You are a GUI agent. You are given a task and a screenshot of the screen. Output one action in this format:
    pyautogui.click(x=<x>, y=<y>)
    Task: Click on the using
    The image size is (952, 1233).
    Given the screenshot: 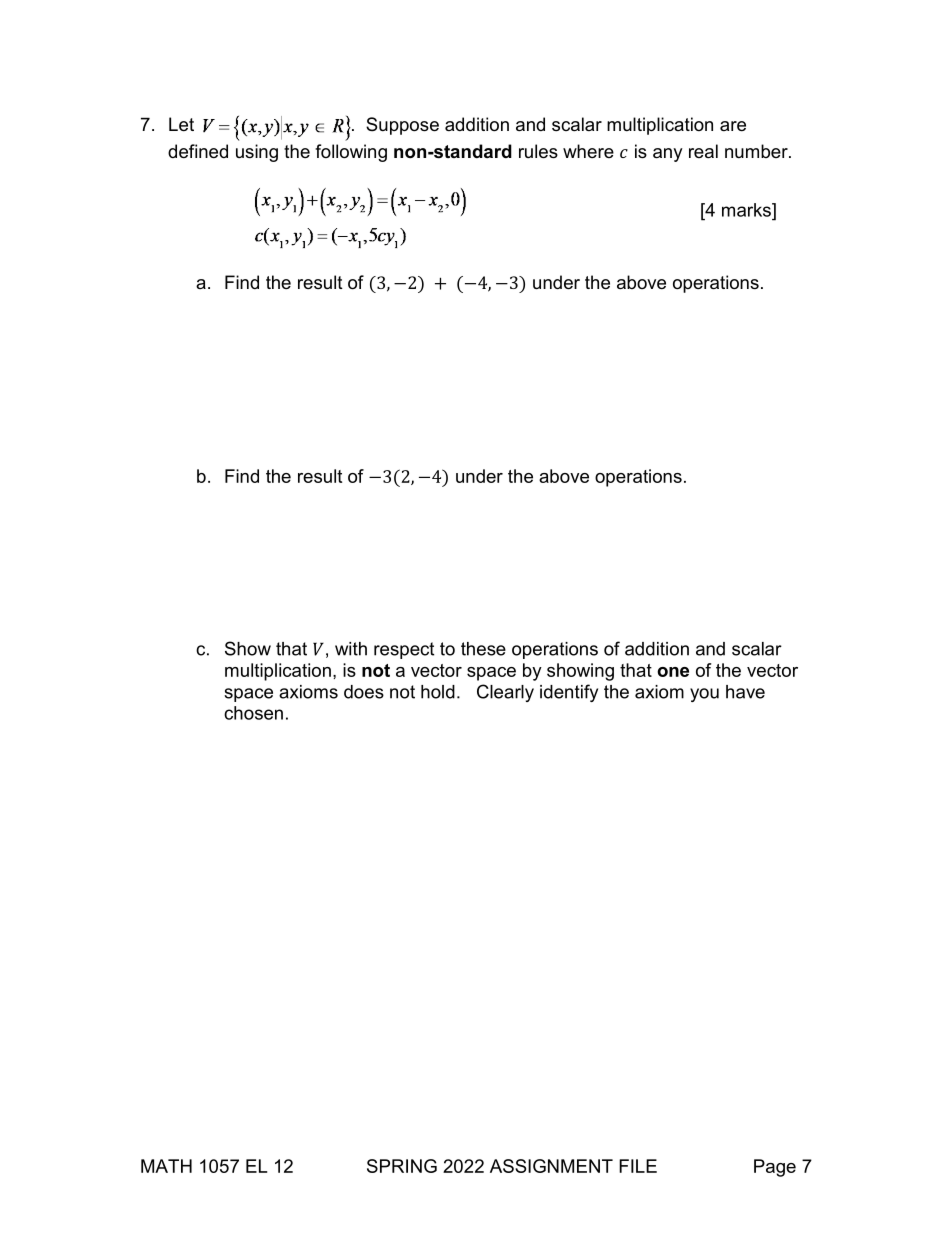 What is the action you would take?
    pyautogui.click(x=257, y=153)
